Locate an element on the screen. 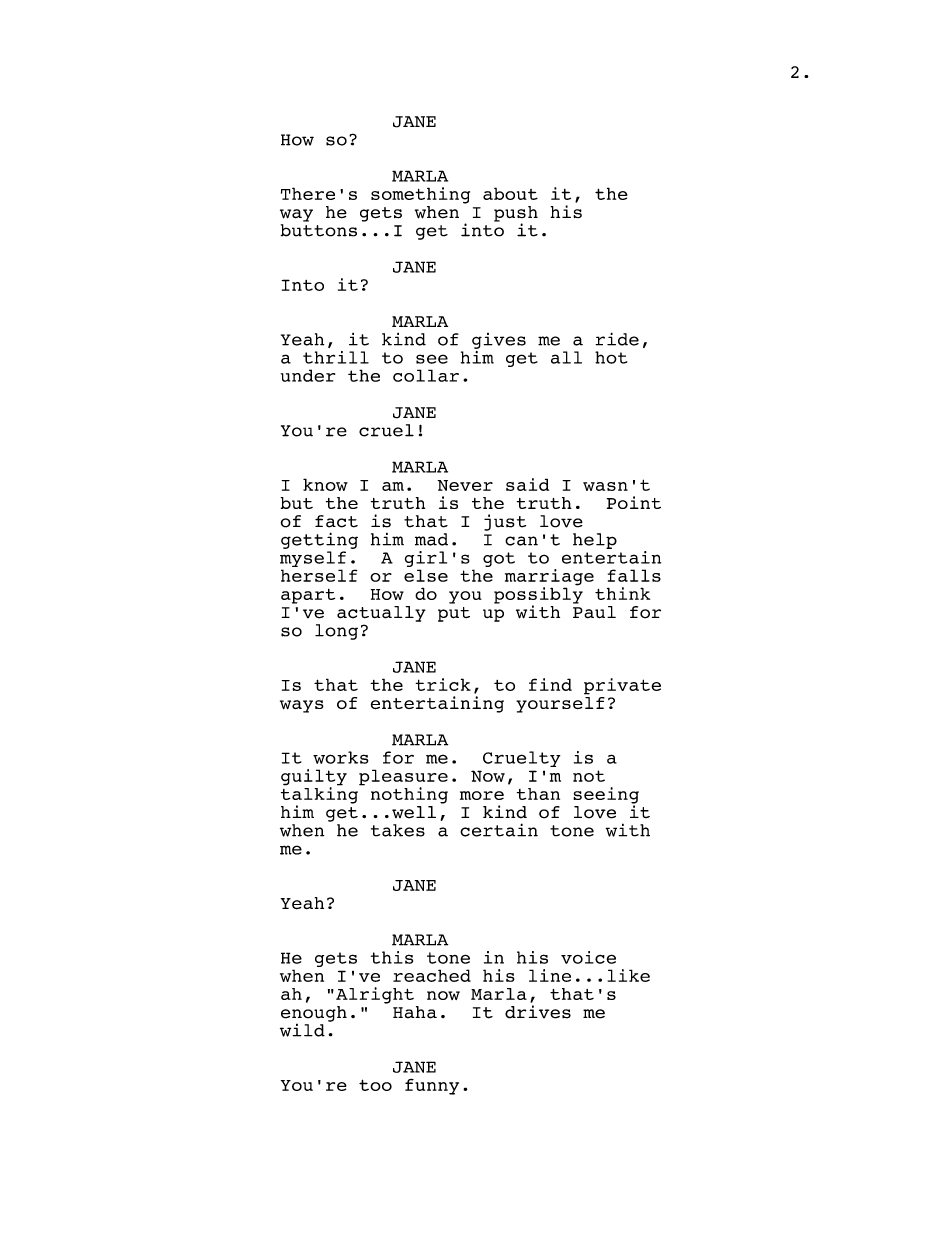  something is located at coordinates (420, 195).
